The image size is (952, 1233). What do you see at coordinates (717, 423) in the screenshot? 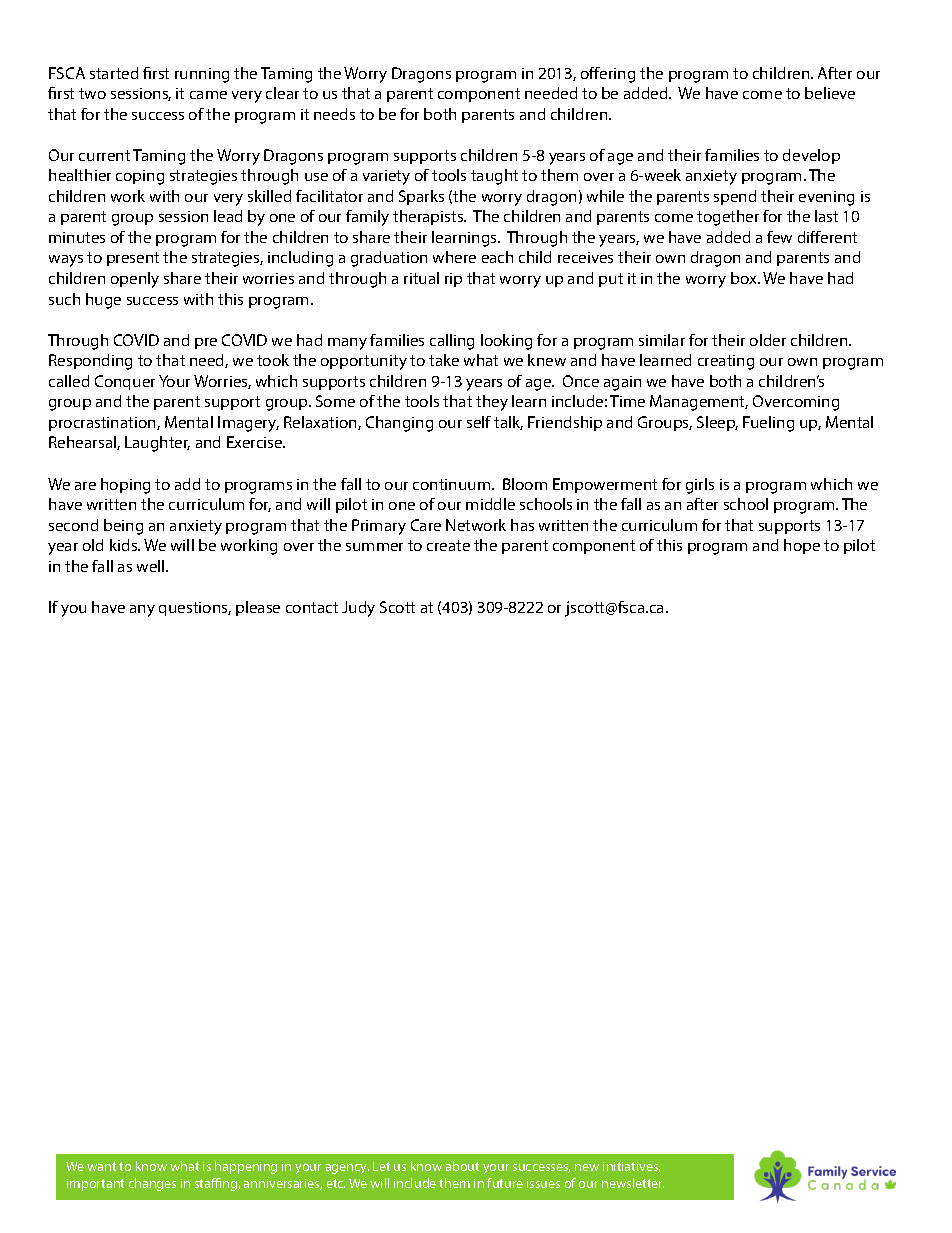
I see `Sleep` at bounding box center [717, 423].
